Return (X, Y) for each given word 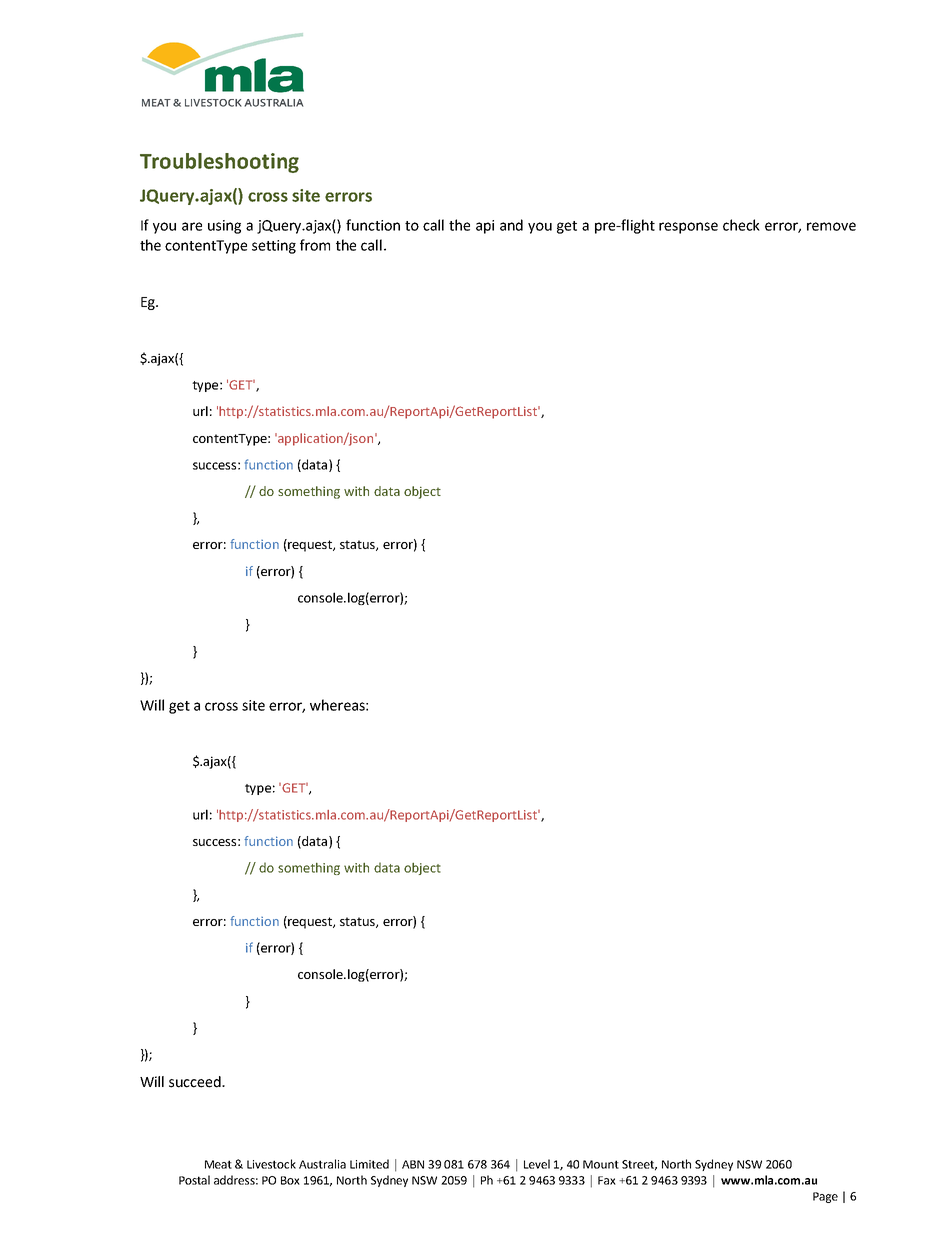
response (688, 228)
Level (537, 1164)
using (224, 227)
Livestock (271, 1164)
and (511, 225)
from (315, 245)
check (741, 225)
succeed (196, 1082)
